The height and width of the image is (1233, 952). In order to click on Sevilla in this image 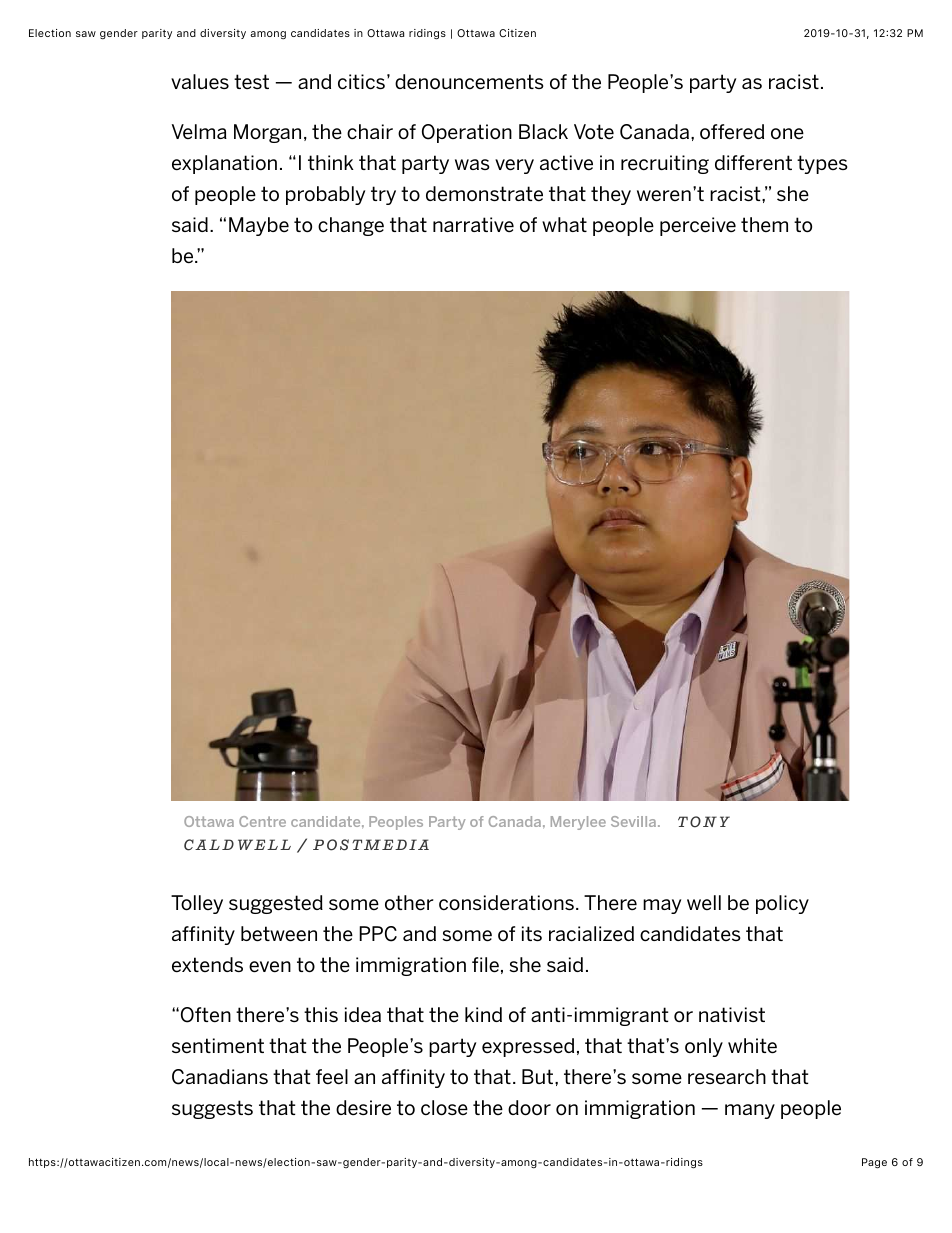, I will do `click(635, 821)`.
